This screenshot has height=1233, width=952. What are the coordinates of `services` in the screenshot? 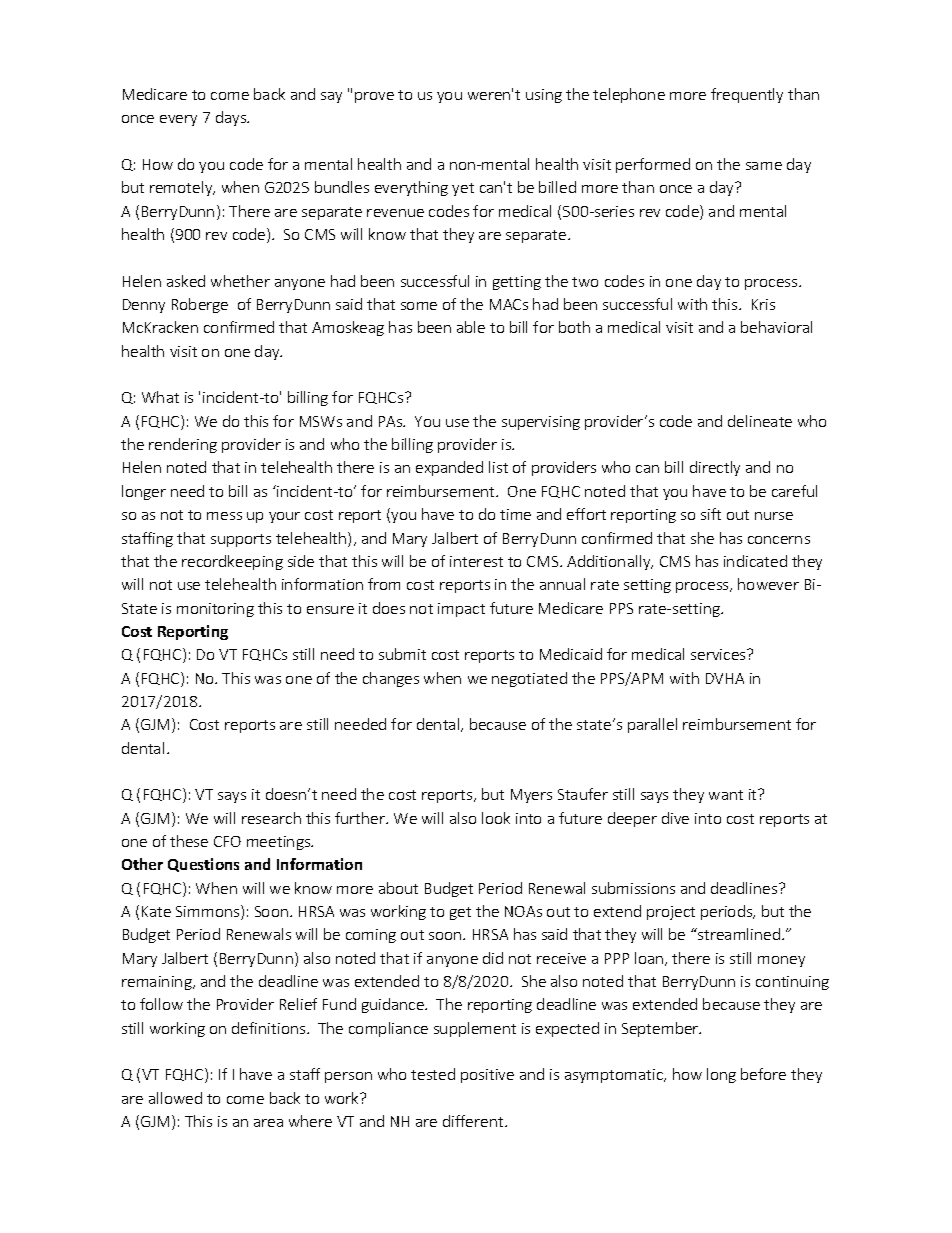 It's located at (719, 654).
